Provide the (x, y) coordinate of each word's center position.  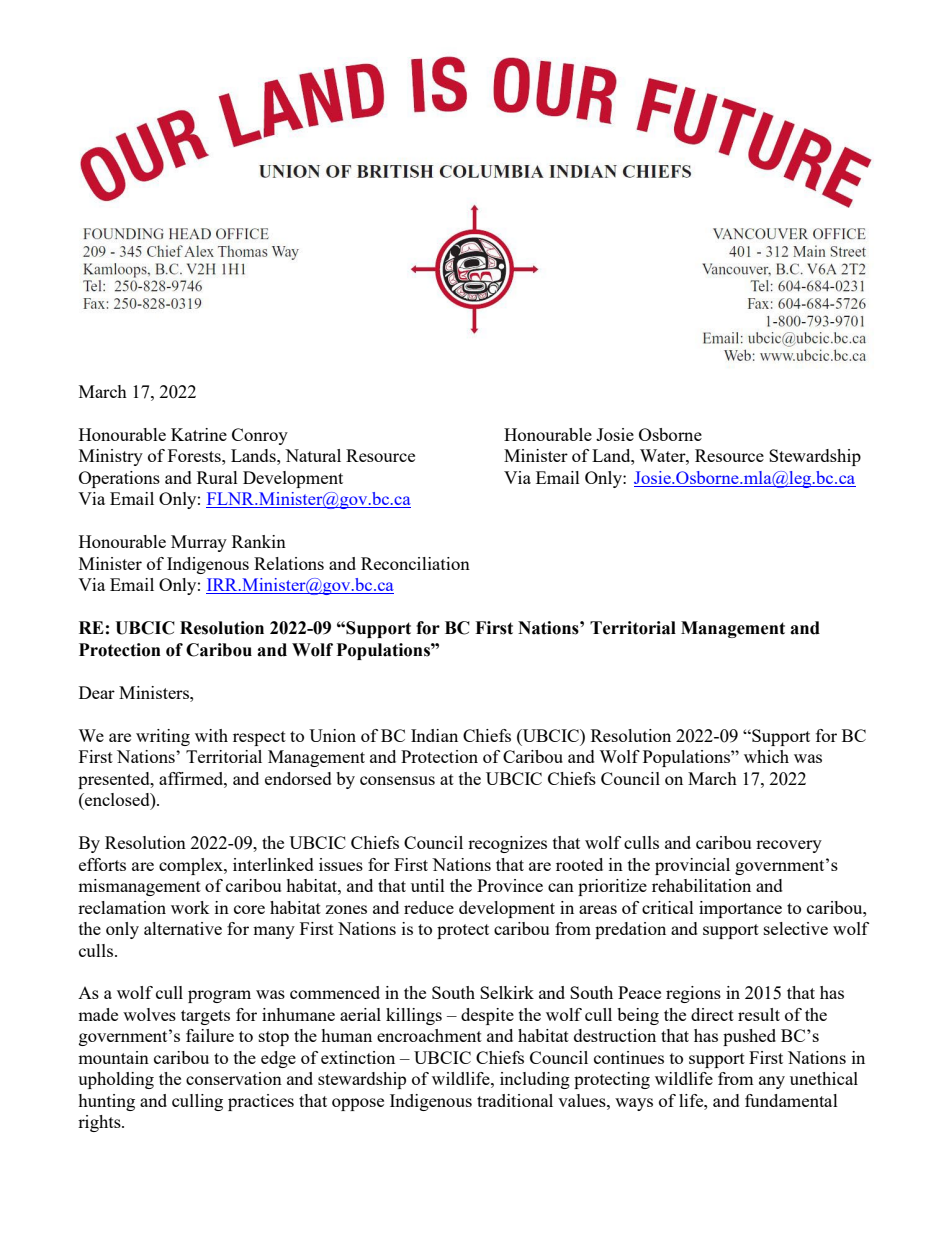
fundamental (791, 1100)
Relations (289, 563)
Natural (313, 455)
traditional (515, 1100)
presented (115, 780)
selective (796, 928)
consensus (397, 780)
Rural (217, 477)
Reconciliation (415, 563)
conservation (234, 1078)
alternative (183, 928)
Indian (434, 735)
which (766, 756)
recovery (789, 846)
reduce (429, 907)
